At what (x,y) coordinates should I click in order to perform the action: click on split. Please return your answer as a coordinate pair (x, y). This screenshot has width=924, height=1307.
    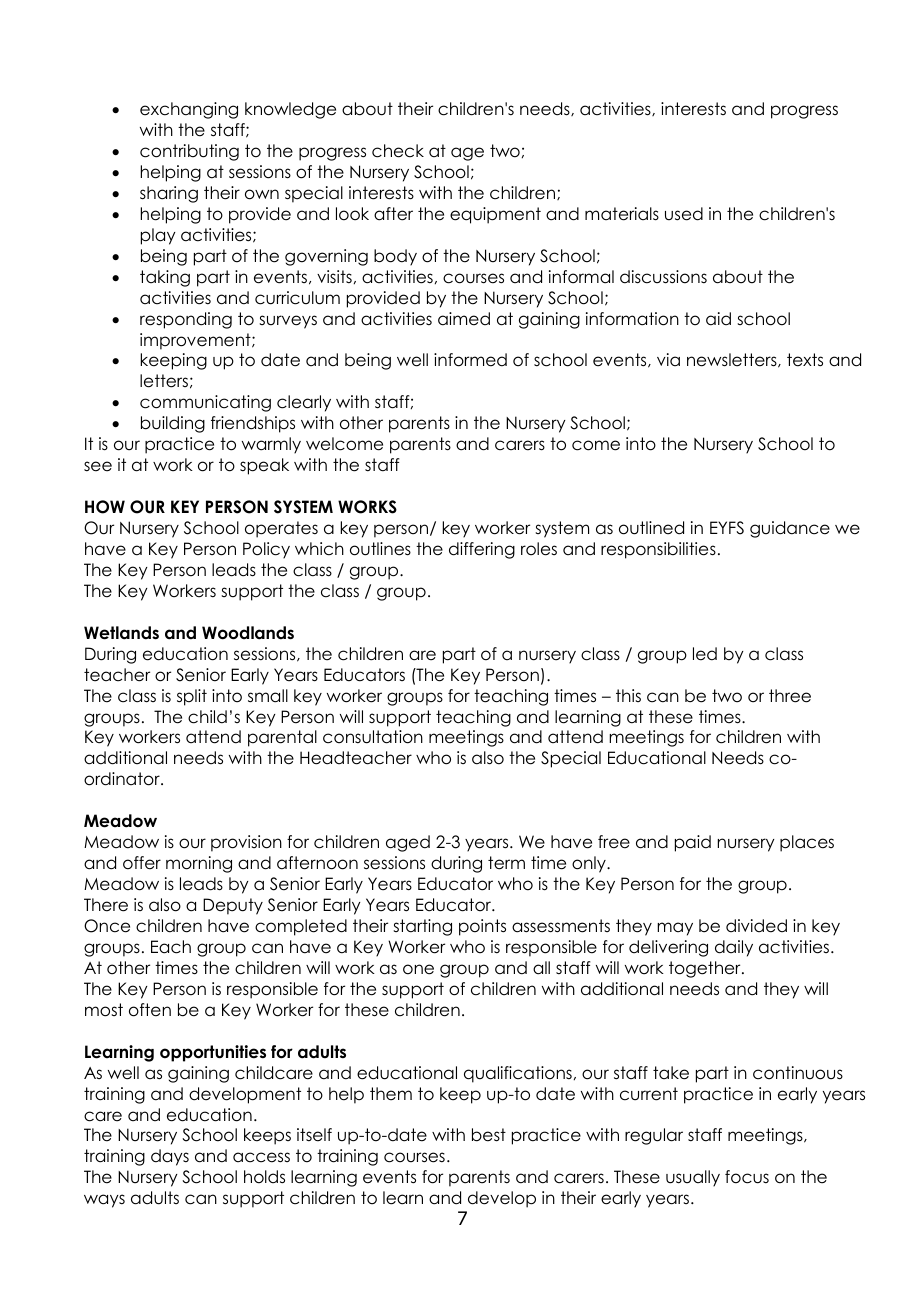
    Looking at the image, I should click on (192, 697).
